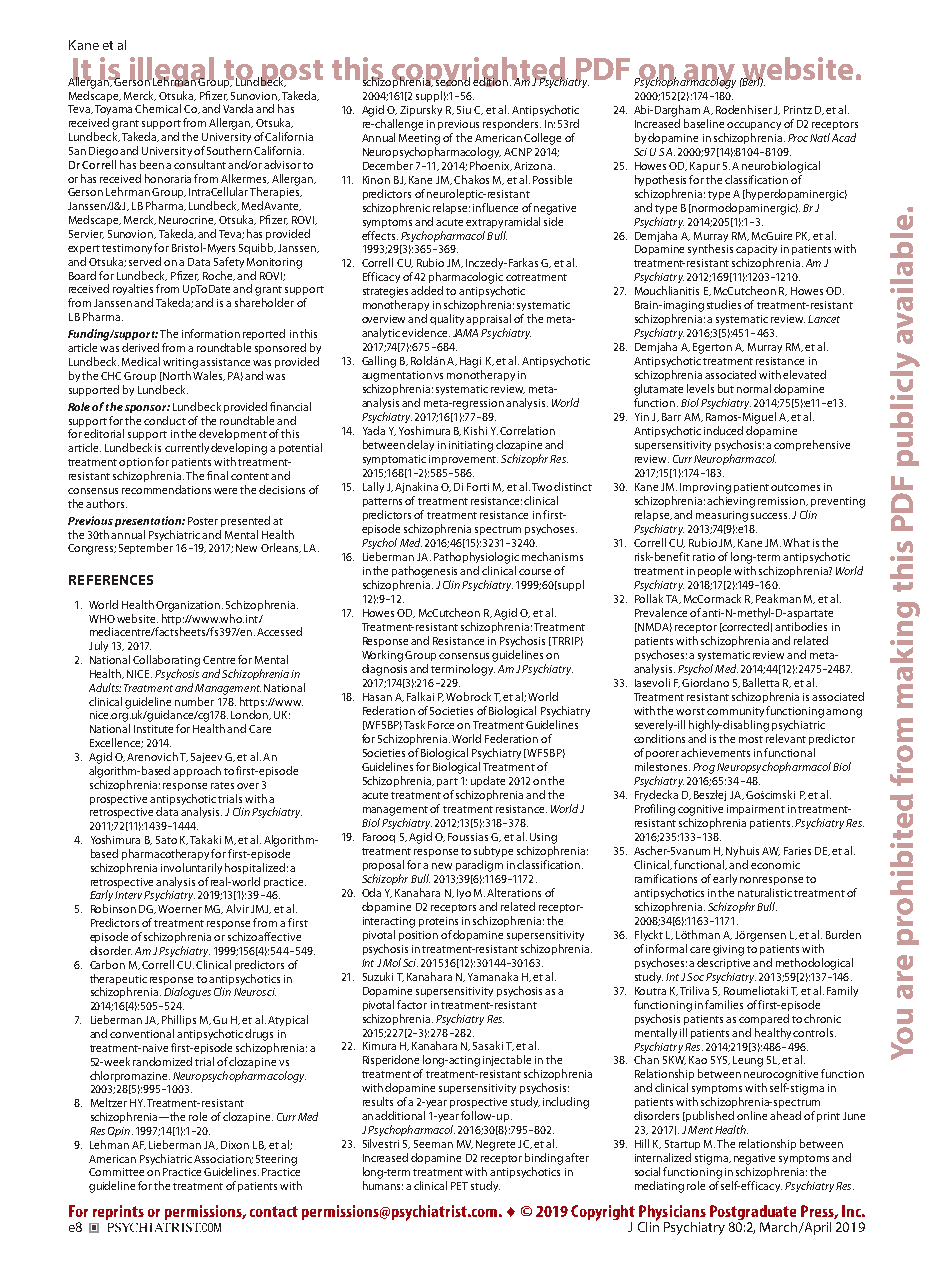 The height and width of the page is (1275, 952). What do you see at coordinates (705, 682) in the page?
I see `Giordano` at bounding box center [705, 682].
